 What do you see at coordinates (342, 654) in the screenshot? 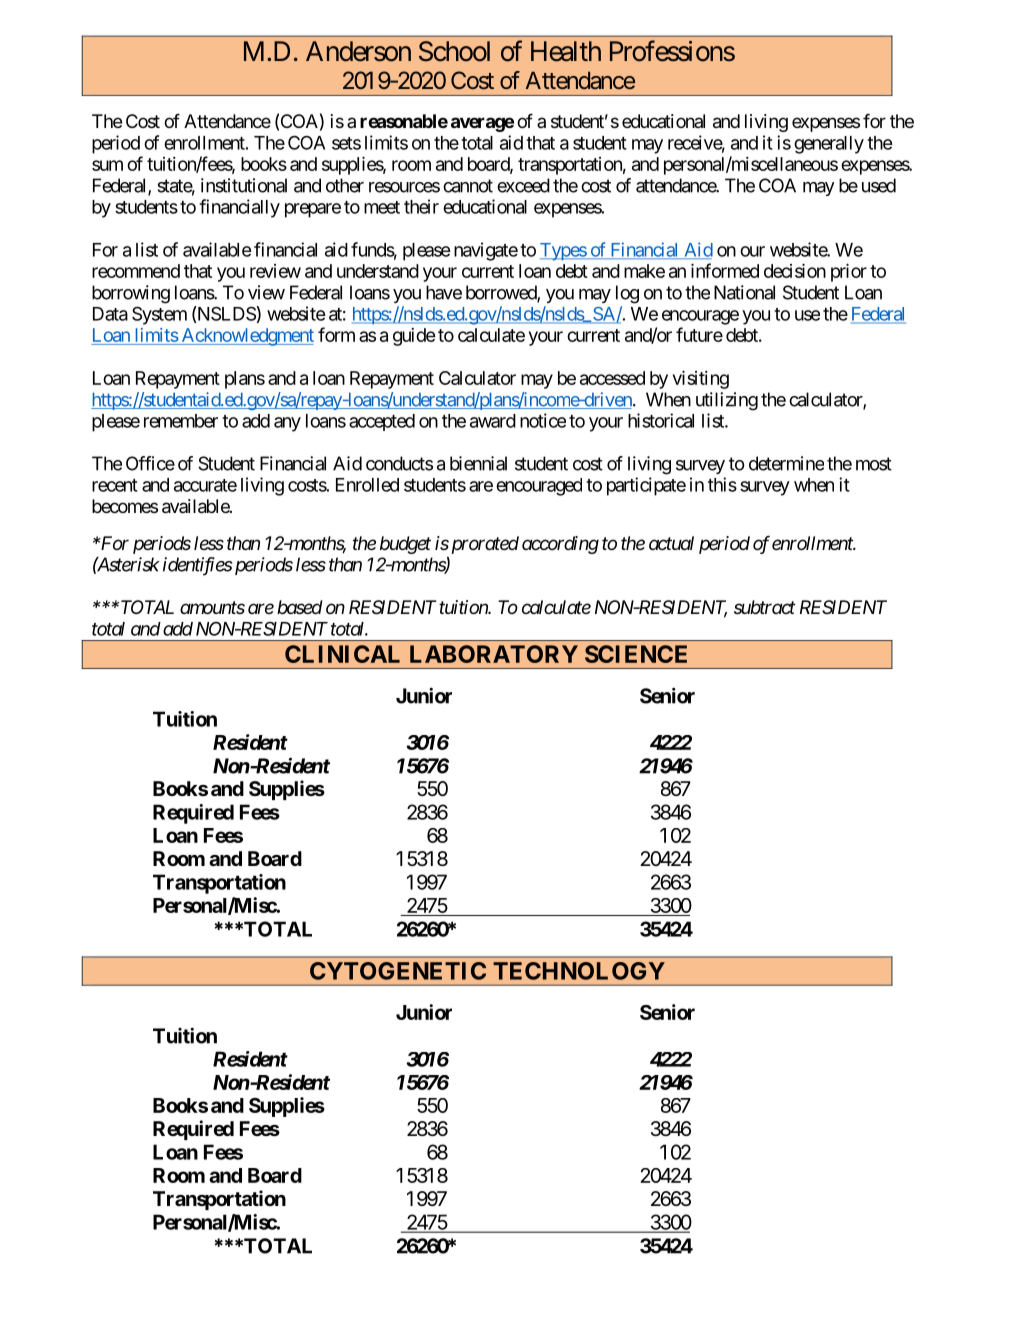
I see `CLINICAL` at bounding box center [342, 654].
